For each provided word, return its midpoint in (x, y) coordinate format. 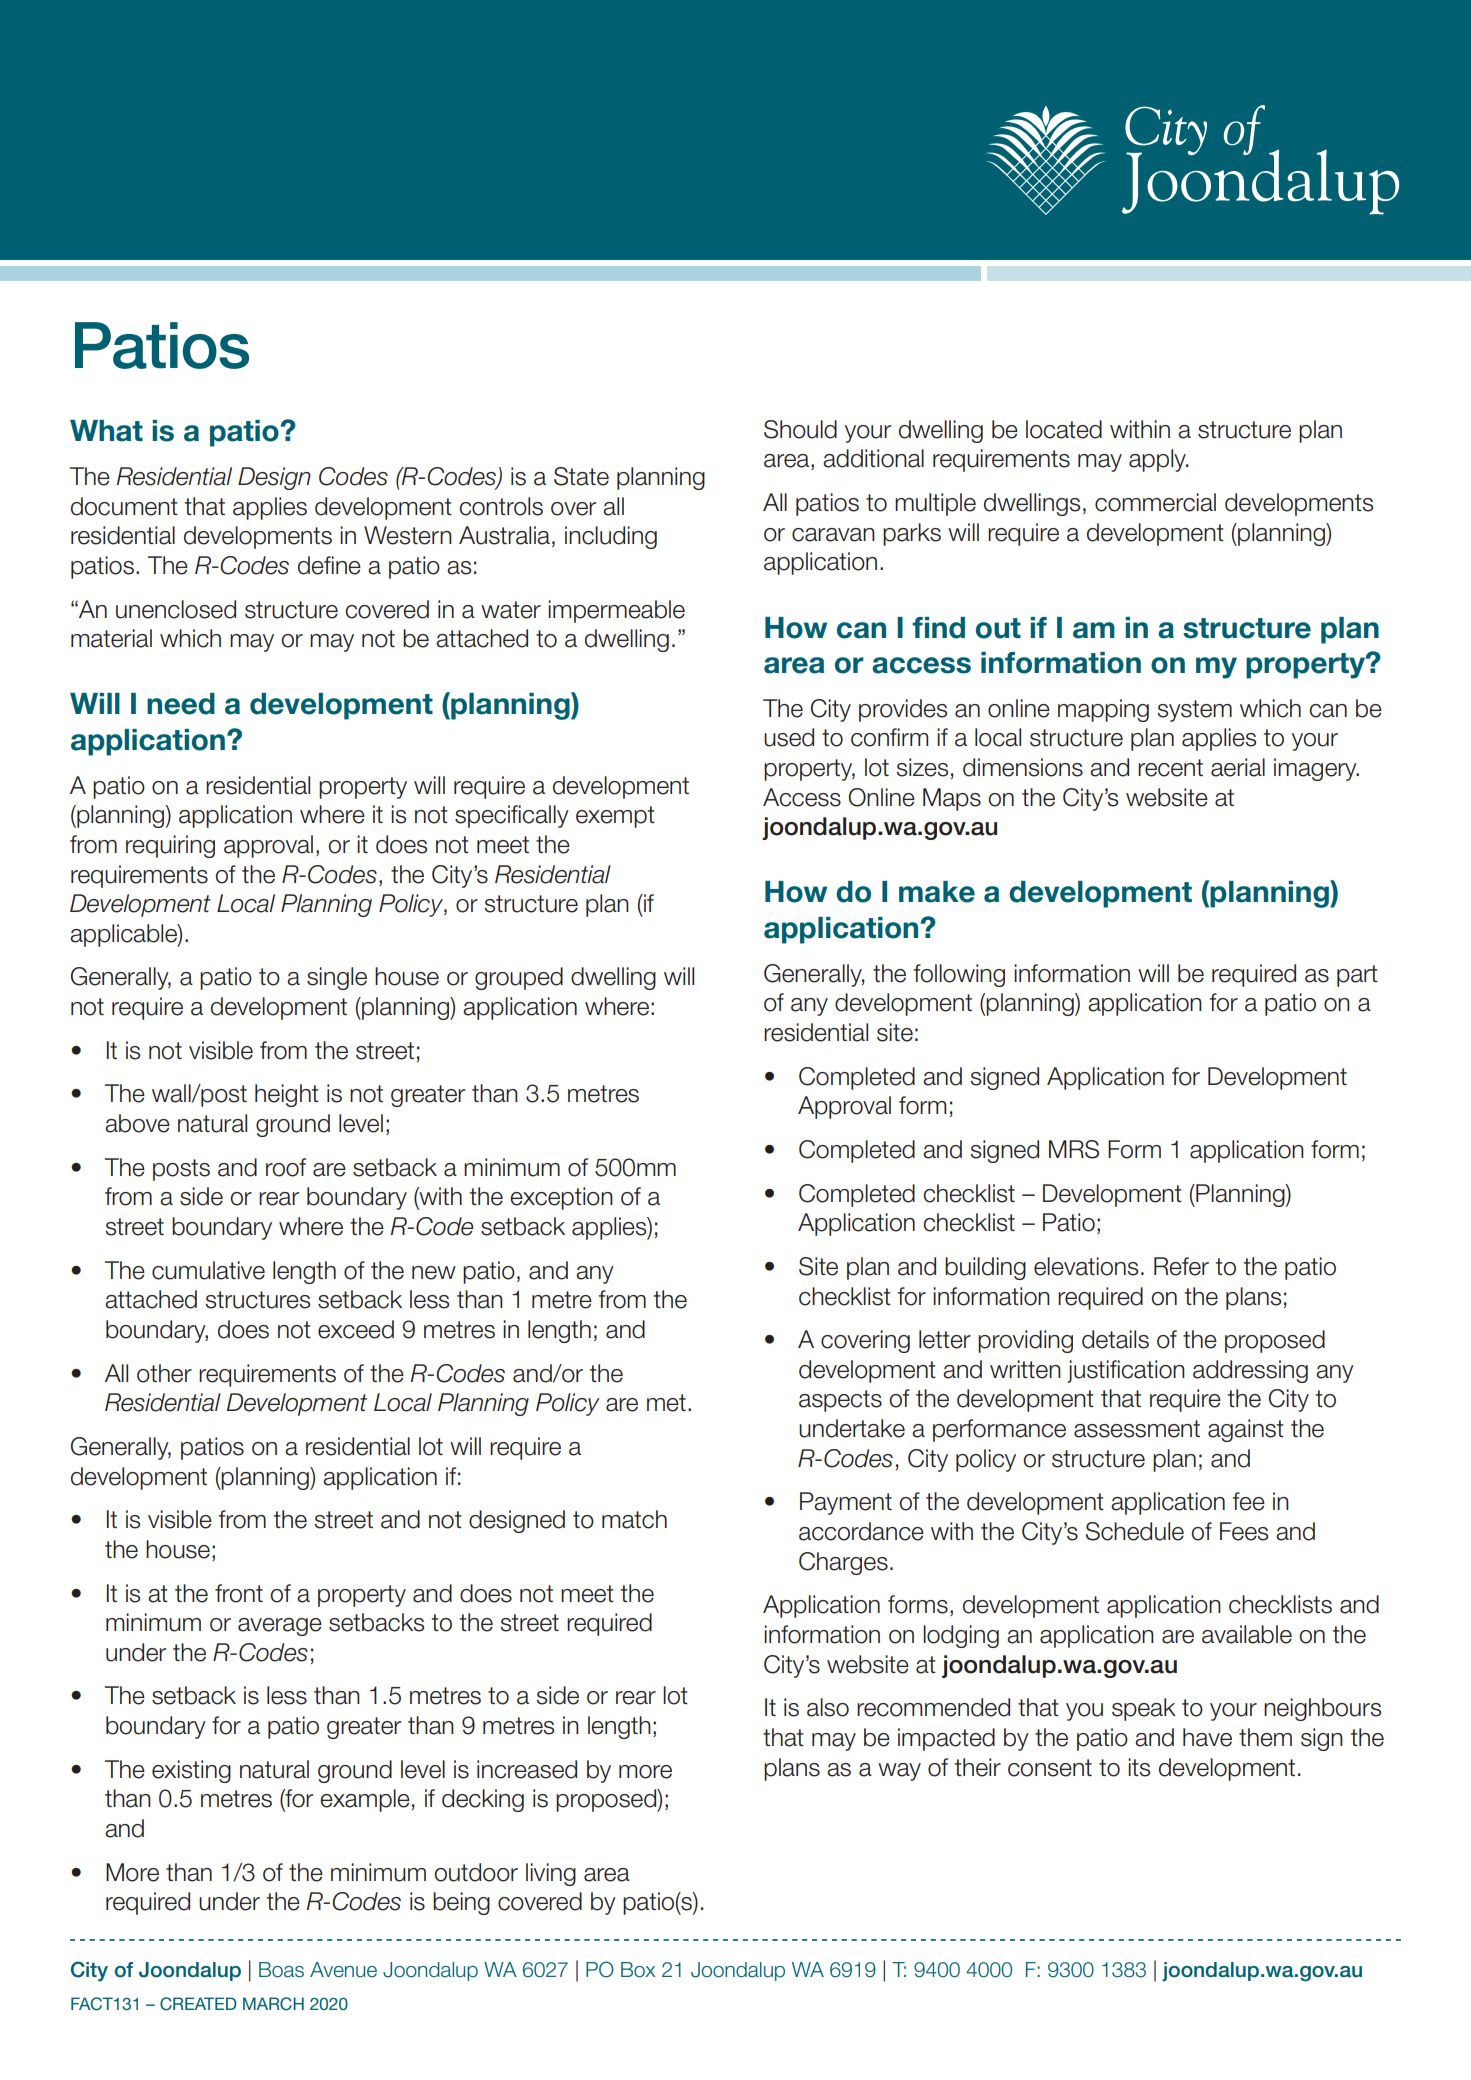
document (124, 506)
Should (800, 429)
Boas (281, 1970)
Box (638, 1970)
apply (1158, 460)
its (1139, 1767)
